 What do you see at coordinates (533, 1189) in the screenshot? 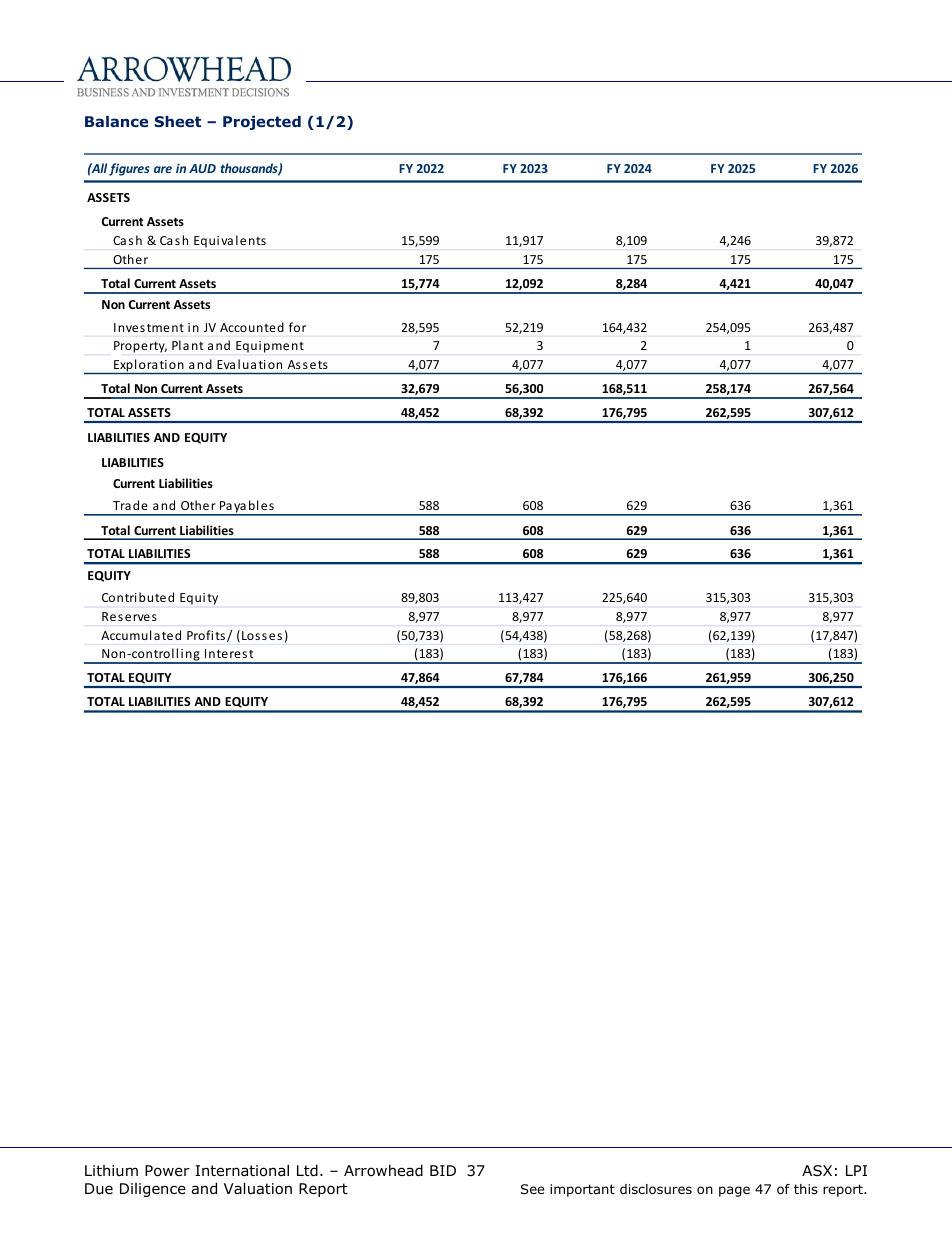
I see `See` at bounding box center [533, 1189].
